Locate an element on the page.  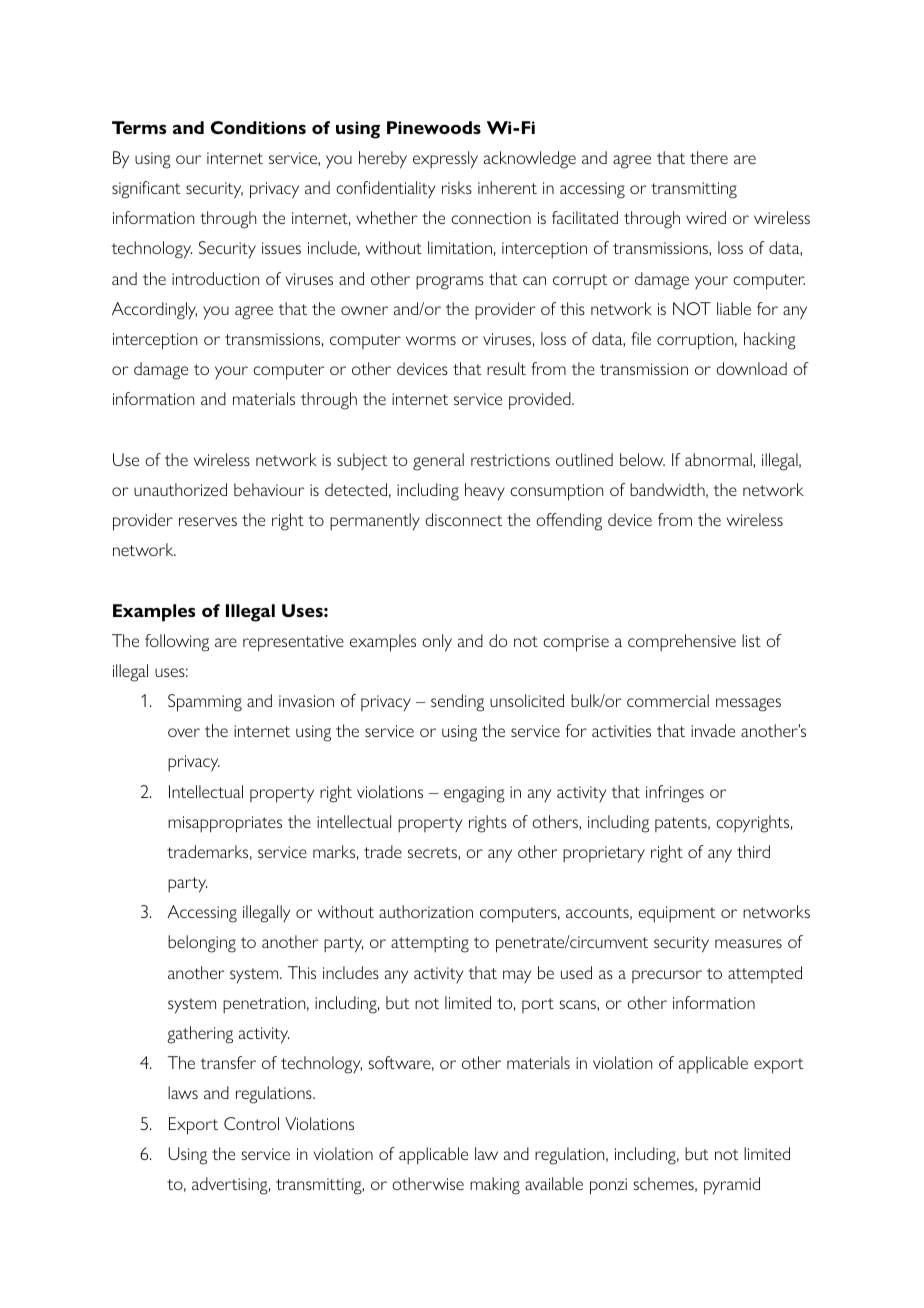
over is located at coordinates (184, 732).
